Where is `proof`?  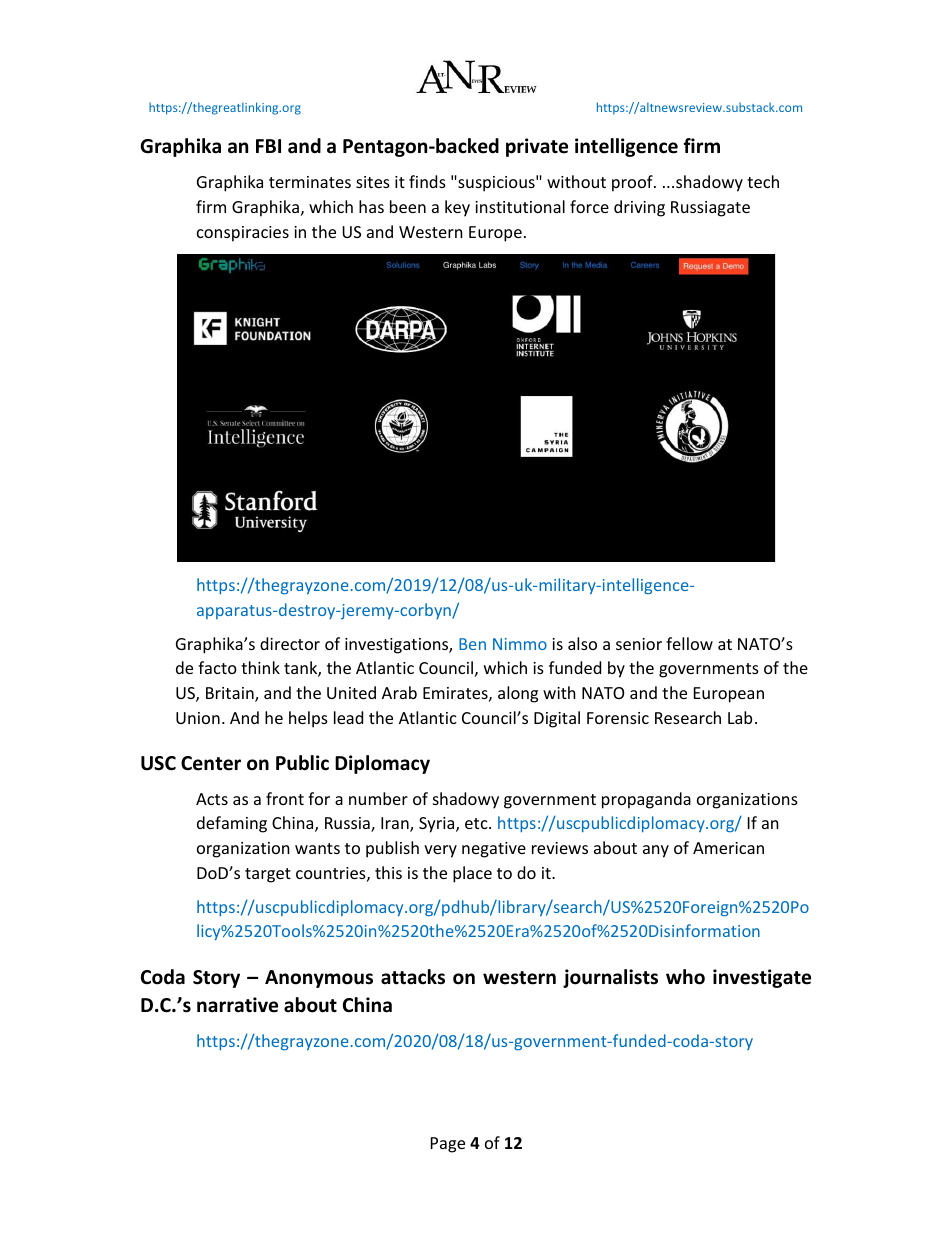
proof is located at coordinates (633, 183).
